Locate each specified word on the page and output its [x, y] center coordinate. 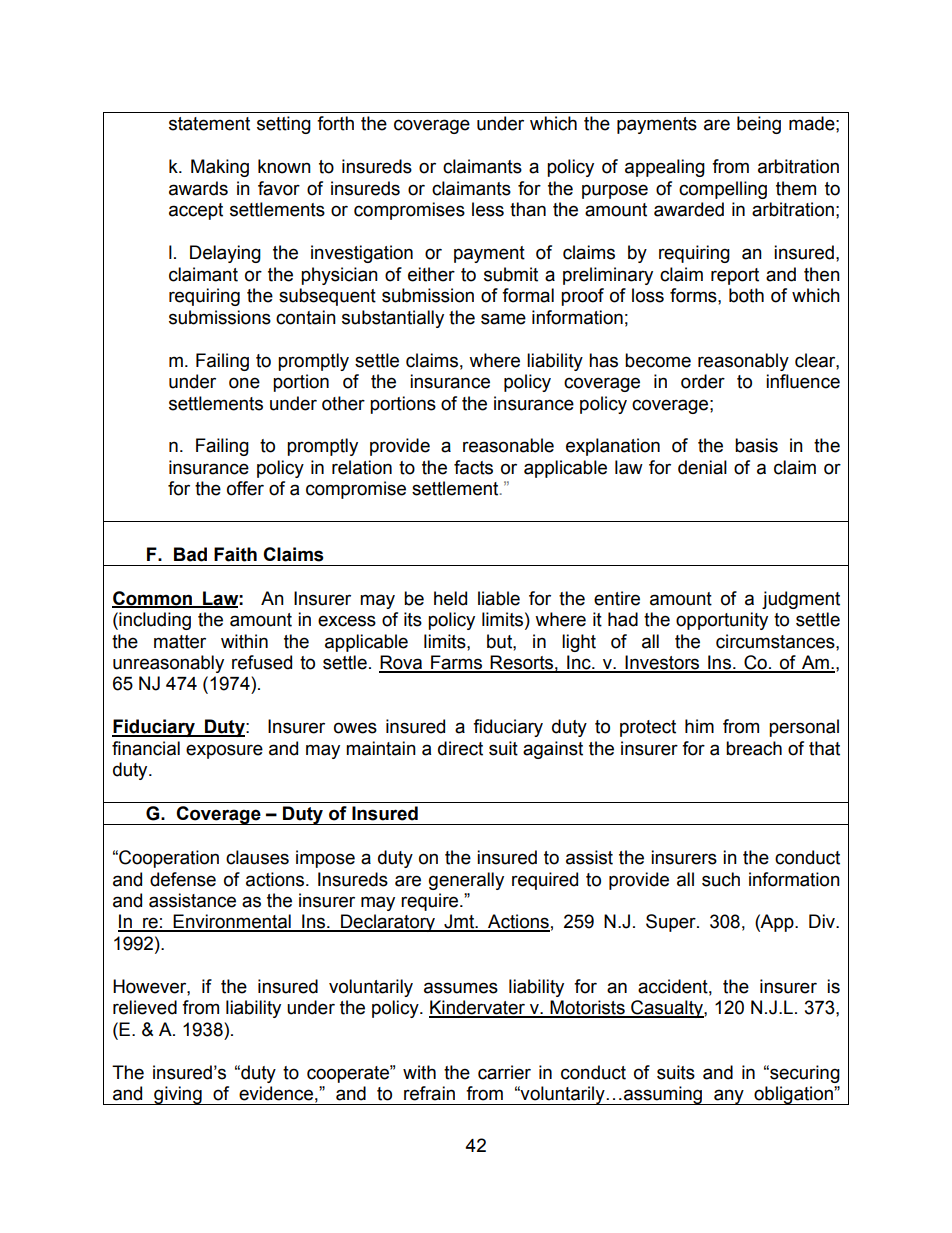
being [759, 125]
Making [220, 168]
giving [178, 1095]
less [488, 209]
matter [180, 642]
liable [499, 598]
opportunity [722, 621]
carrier [504, 1072]
